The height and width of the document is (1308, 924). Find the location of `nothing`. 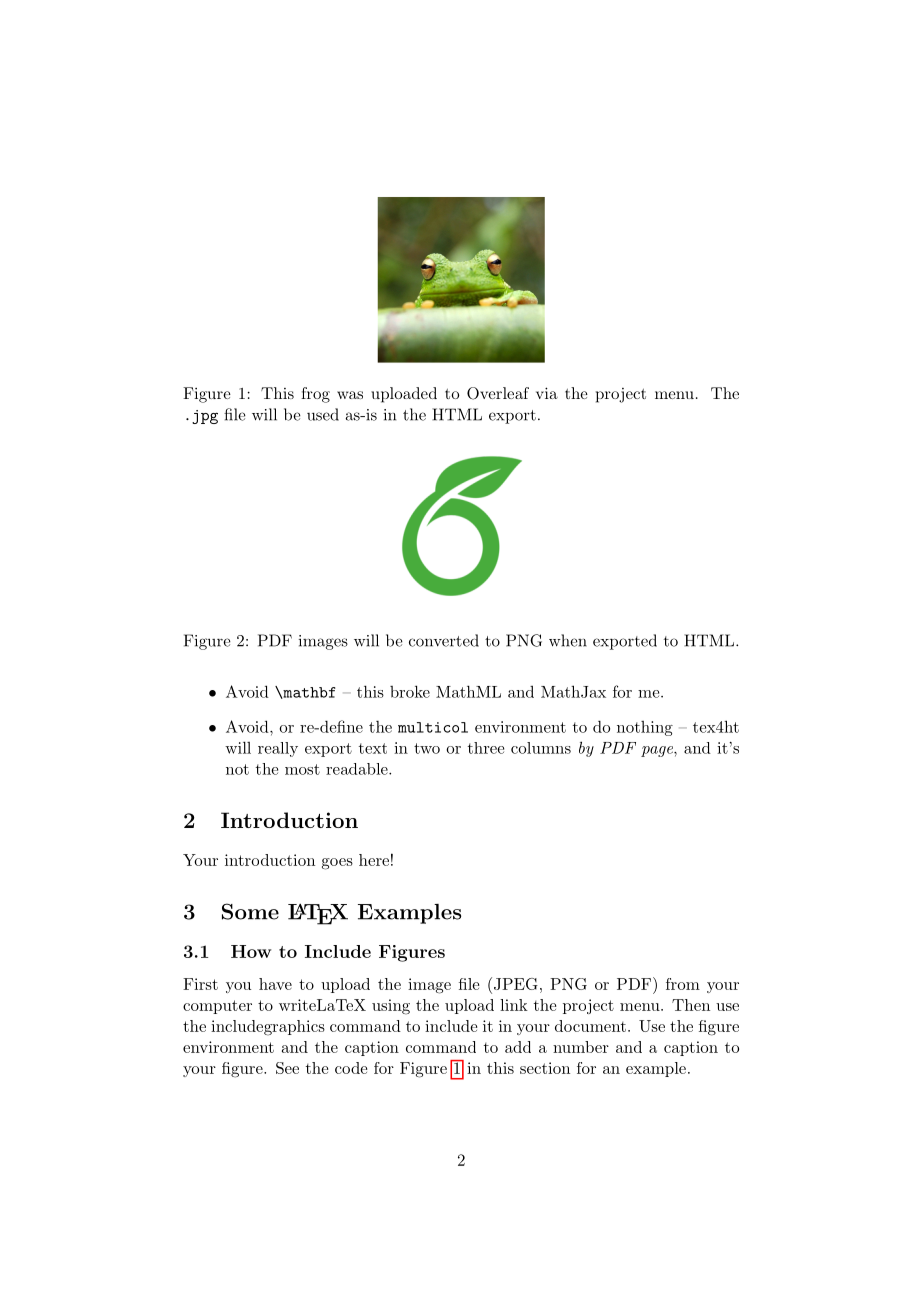

nothing is located at coordinates (645, 728).
